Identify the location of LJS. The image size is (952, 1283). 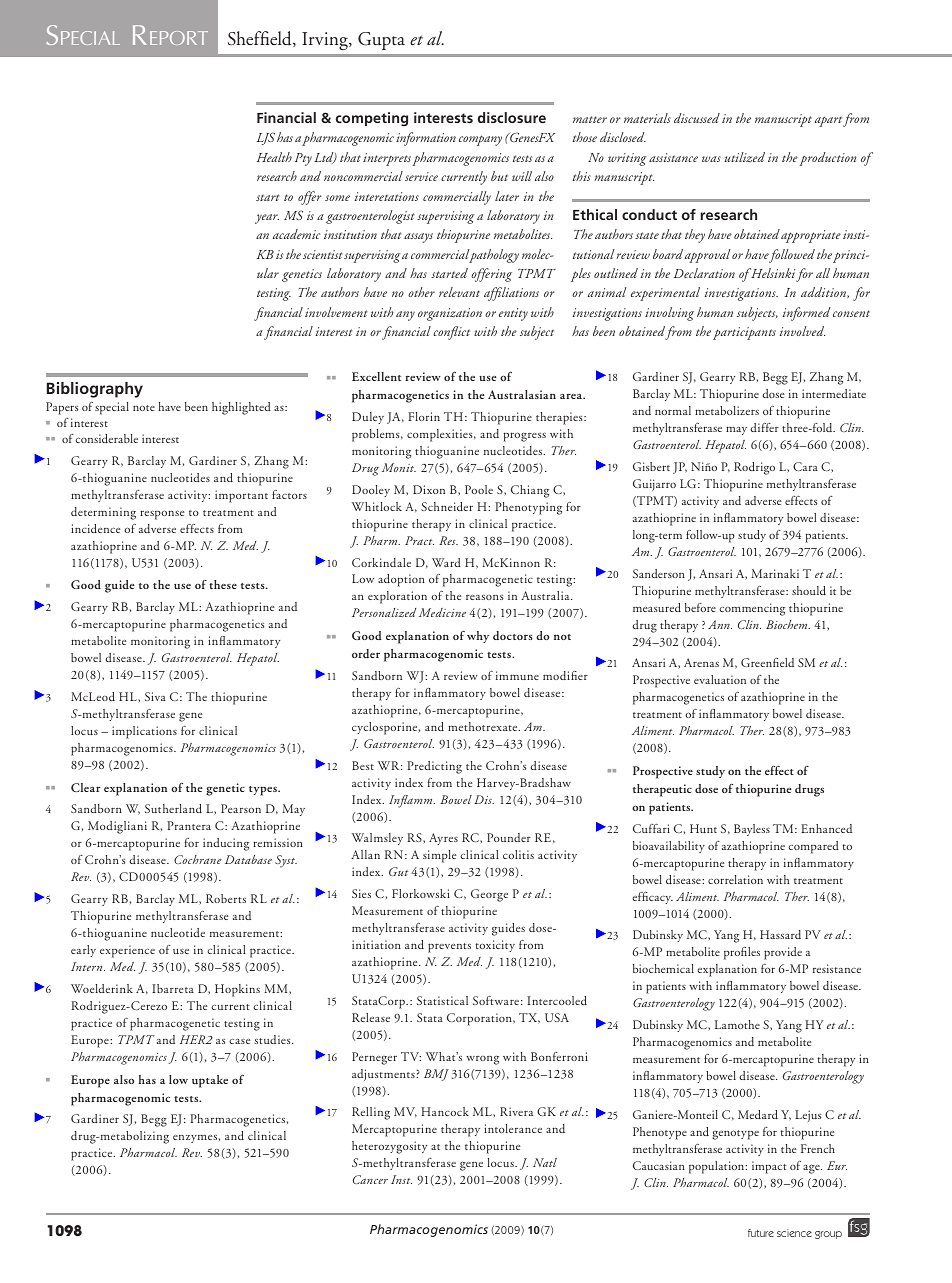
(266, 139).
